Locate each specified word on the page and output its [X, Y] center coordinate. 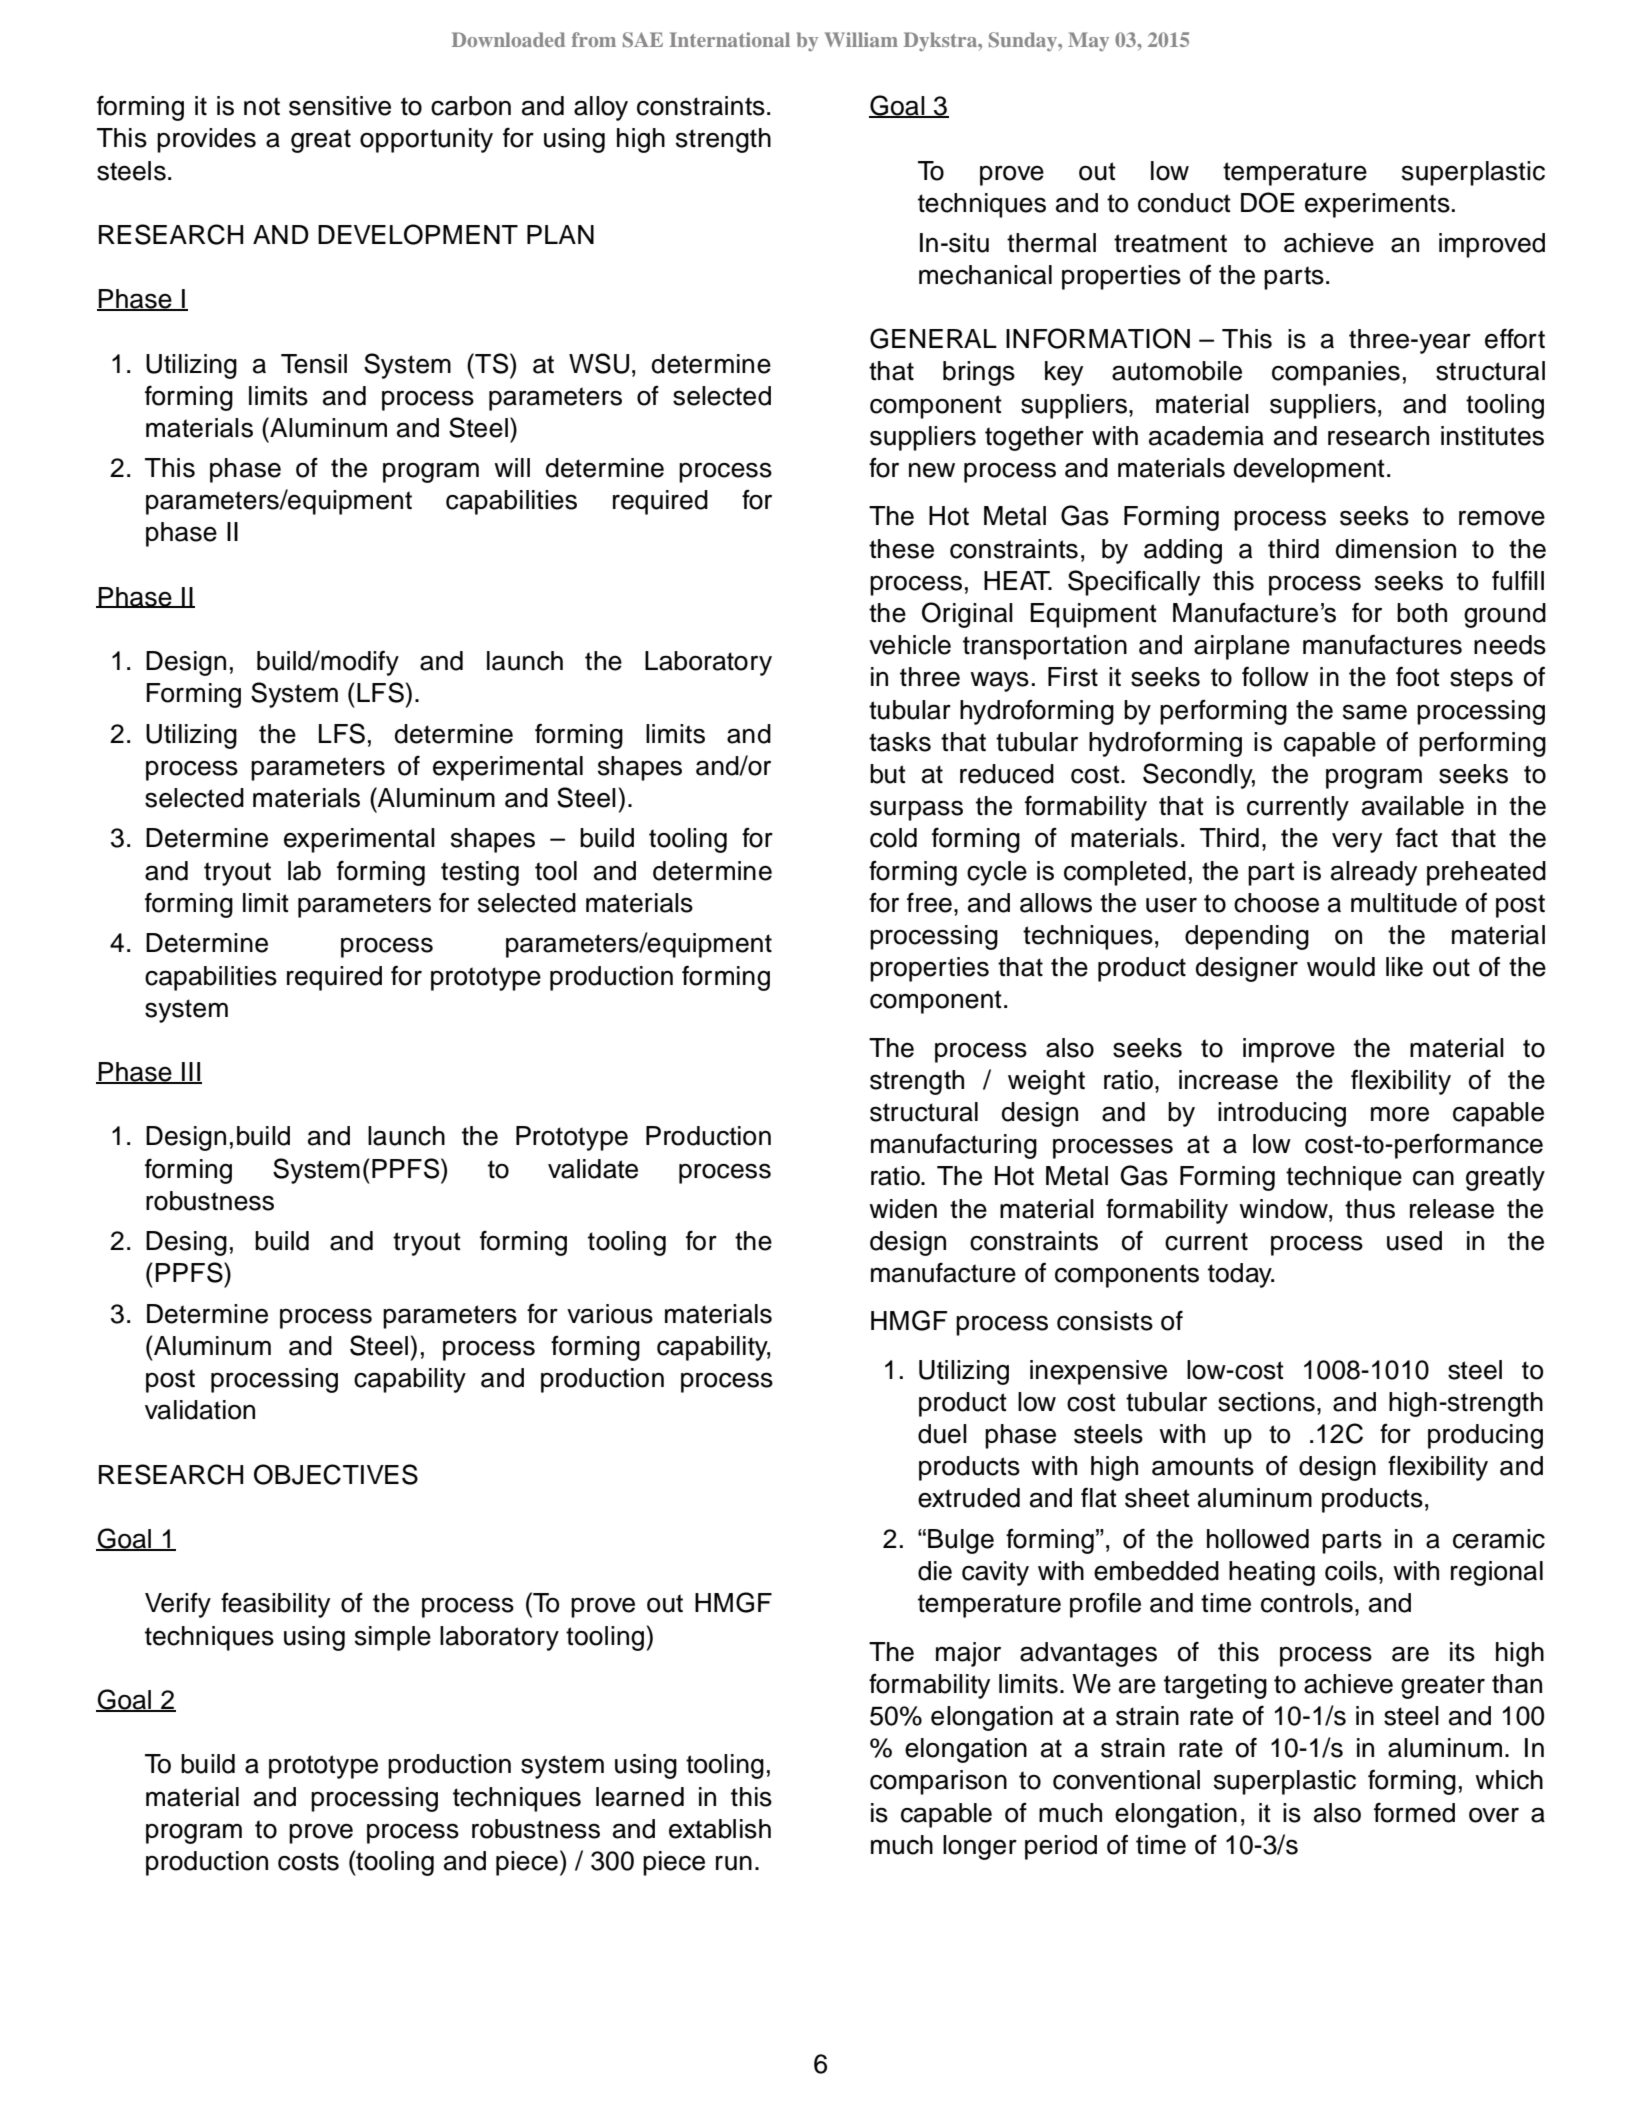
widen [903, 1209]
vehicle [910, 645]
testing [480, 873]
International [729, 39]
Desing [186, 1243]
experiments [1377, 205]
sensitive [340, 106]
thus [1370, 1209]
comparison [938, 1782]
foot [1418, 676]
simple [393, 1638]
